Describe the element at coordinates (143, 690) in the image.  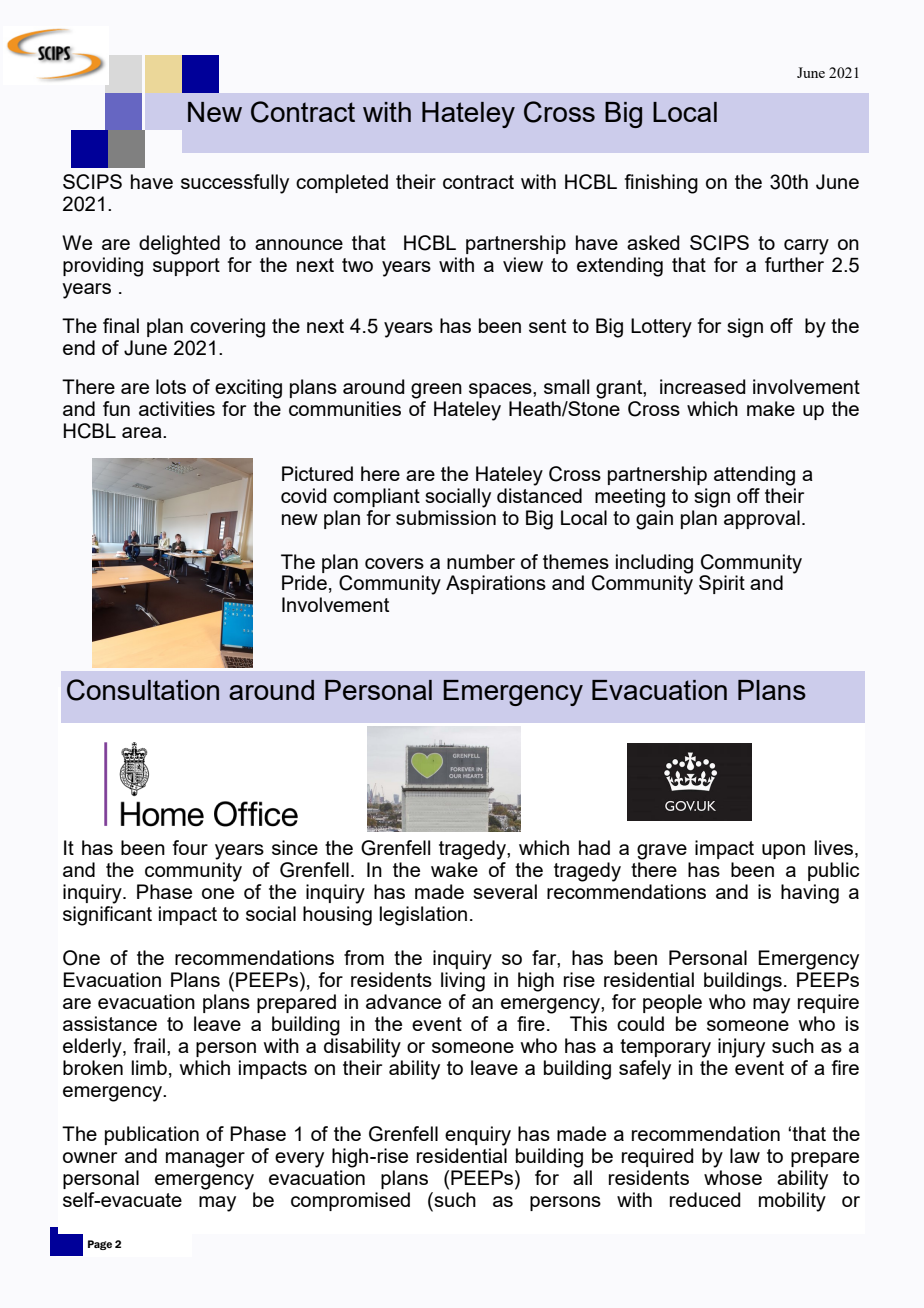
I see `Consultation` at that location.
